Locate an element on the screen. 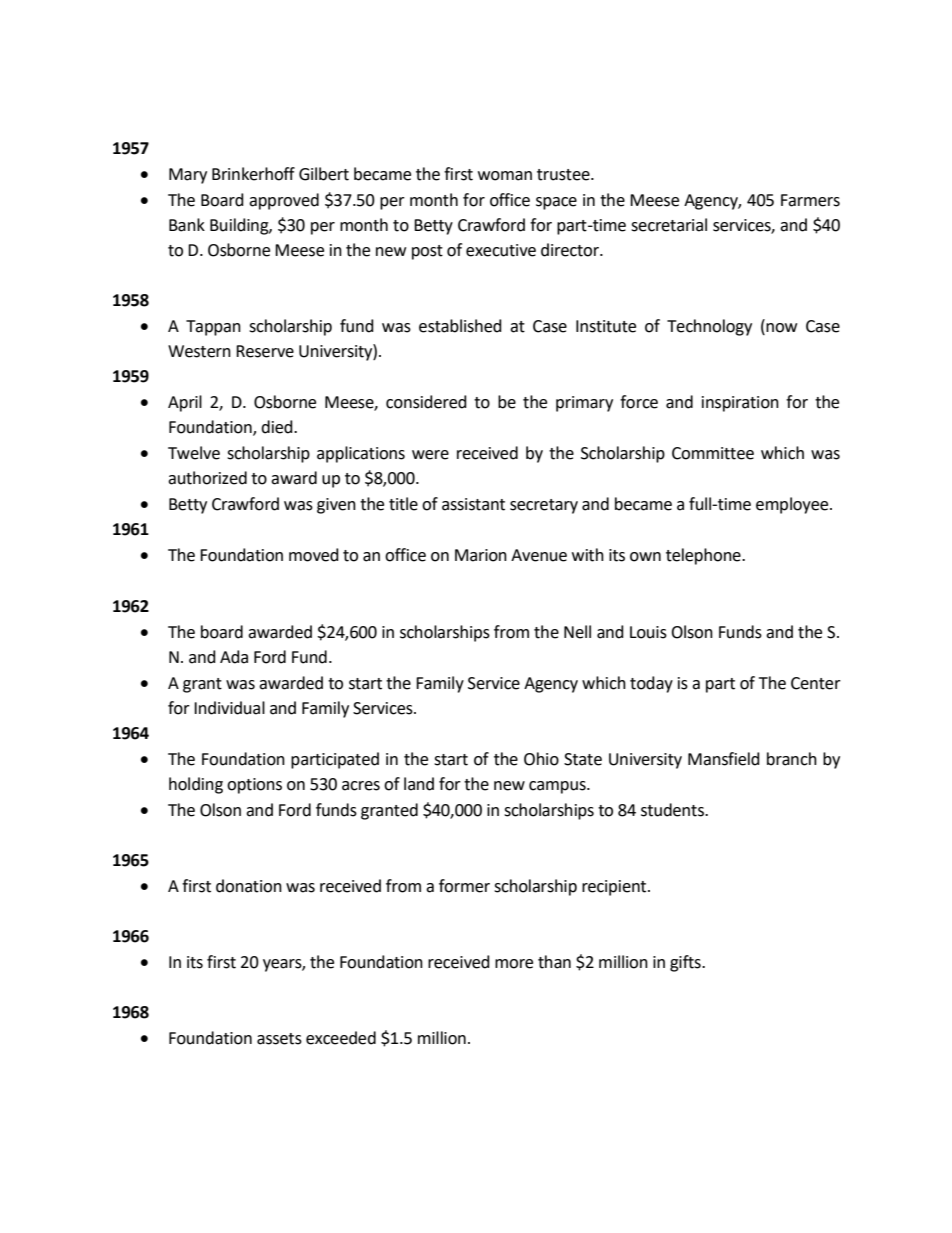 The height and width of the screenshot is (1233, 952). more is located at coordinates (514, 964).
